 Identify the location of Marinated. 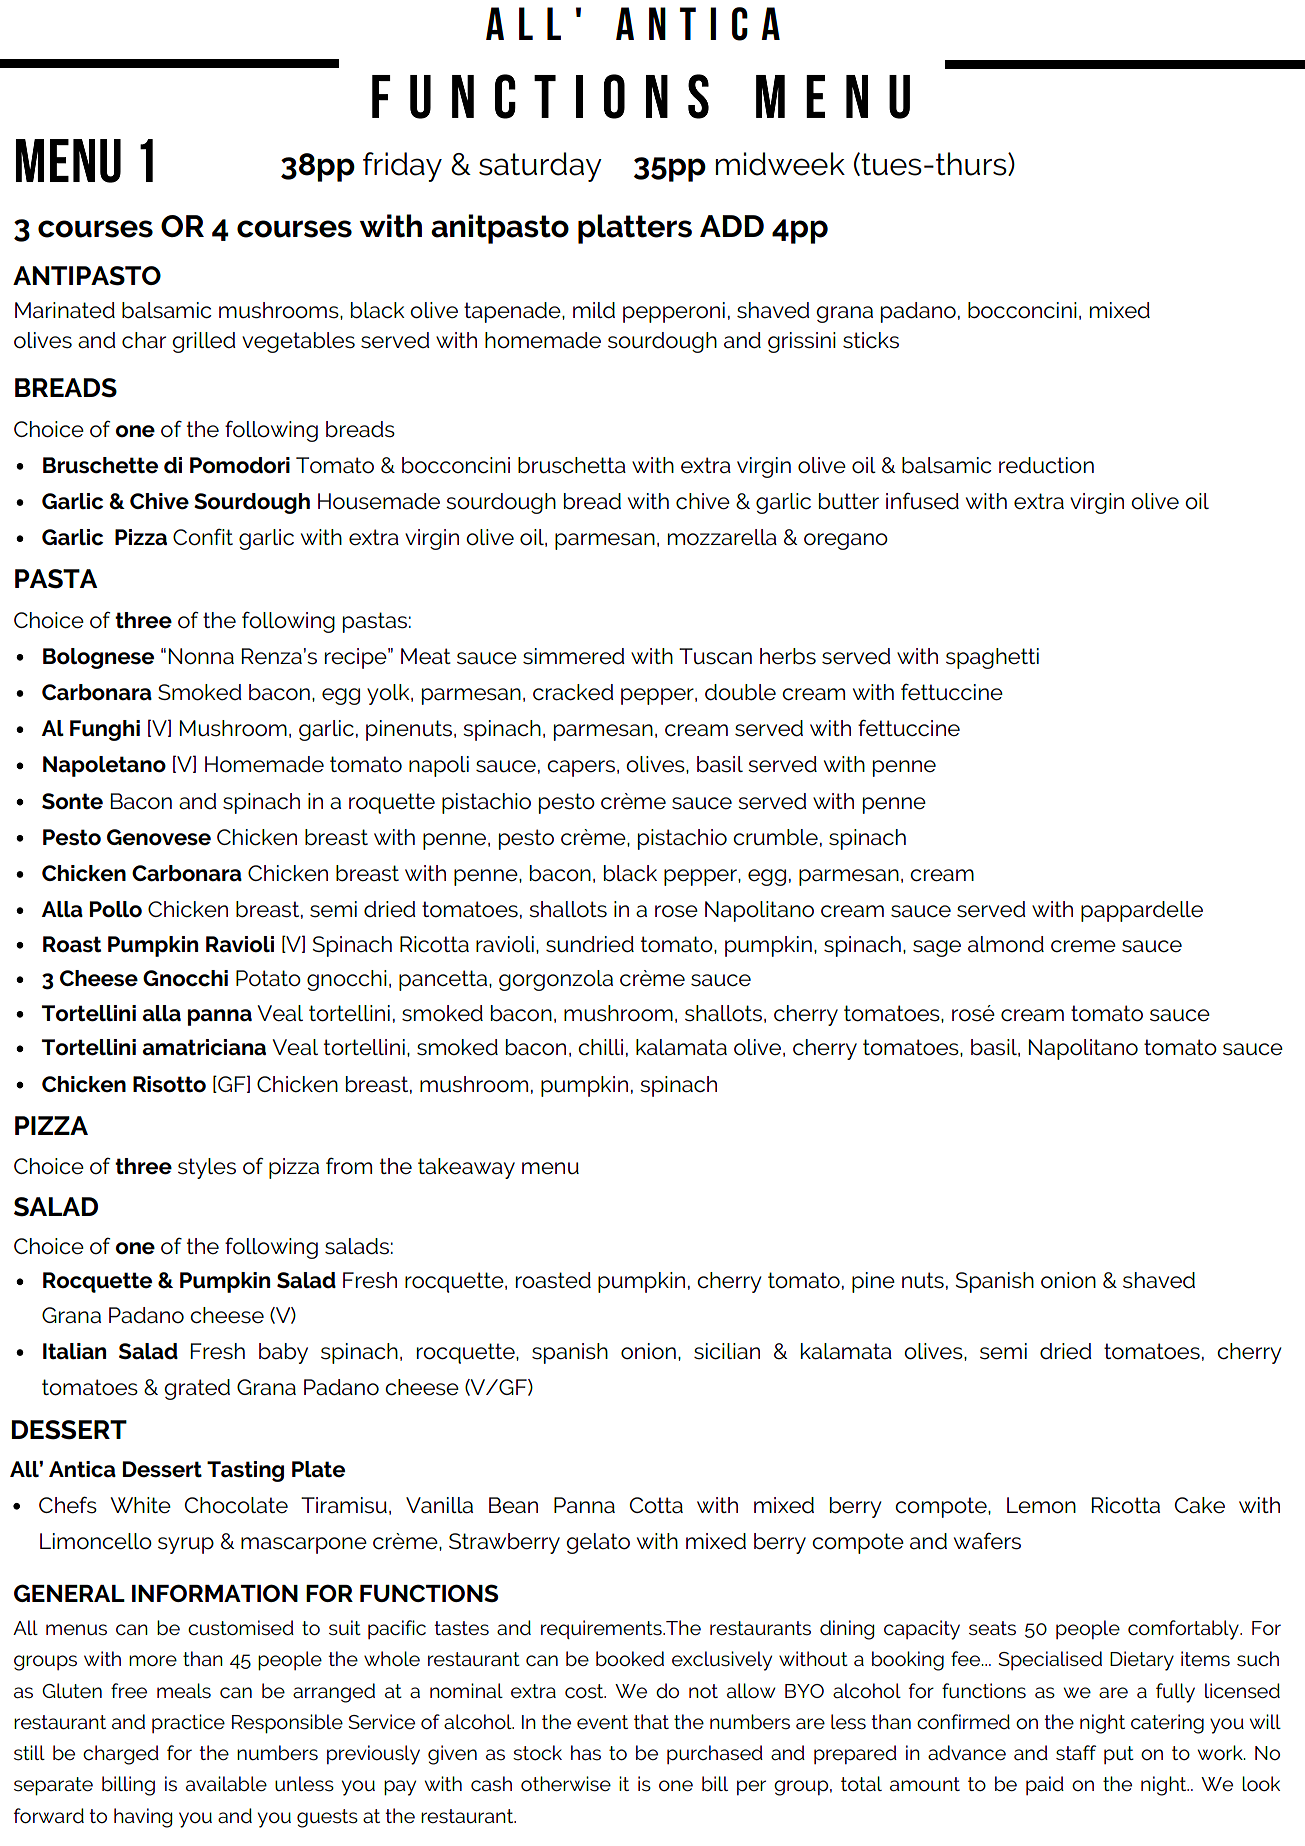
(65, 310).
